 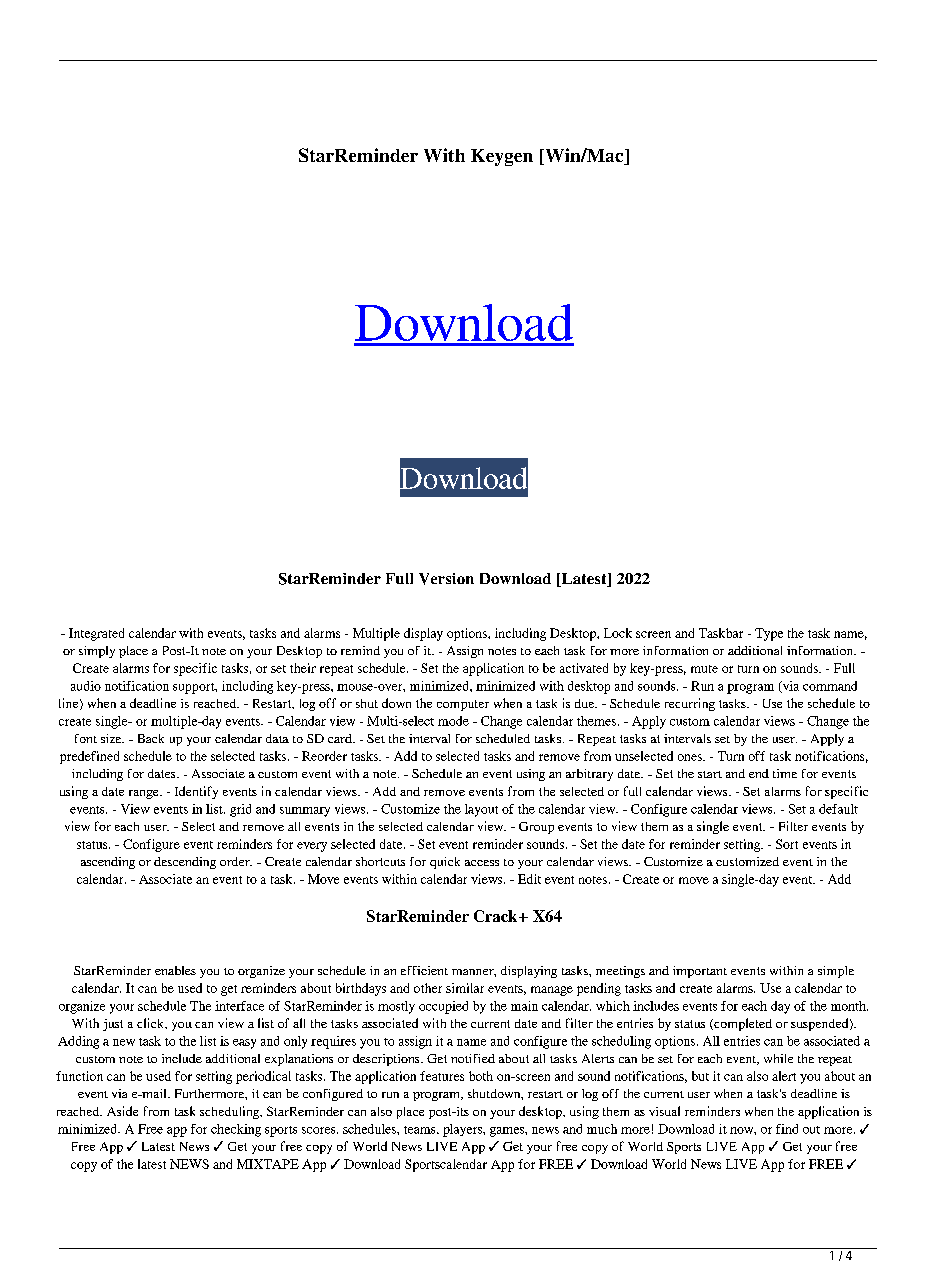 I want to click on Keygen, so click(x=502, y=157).
